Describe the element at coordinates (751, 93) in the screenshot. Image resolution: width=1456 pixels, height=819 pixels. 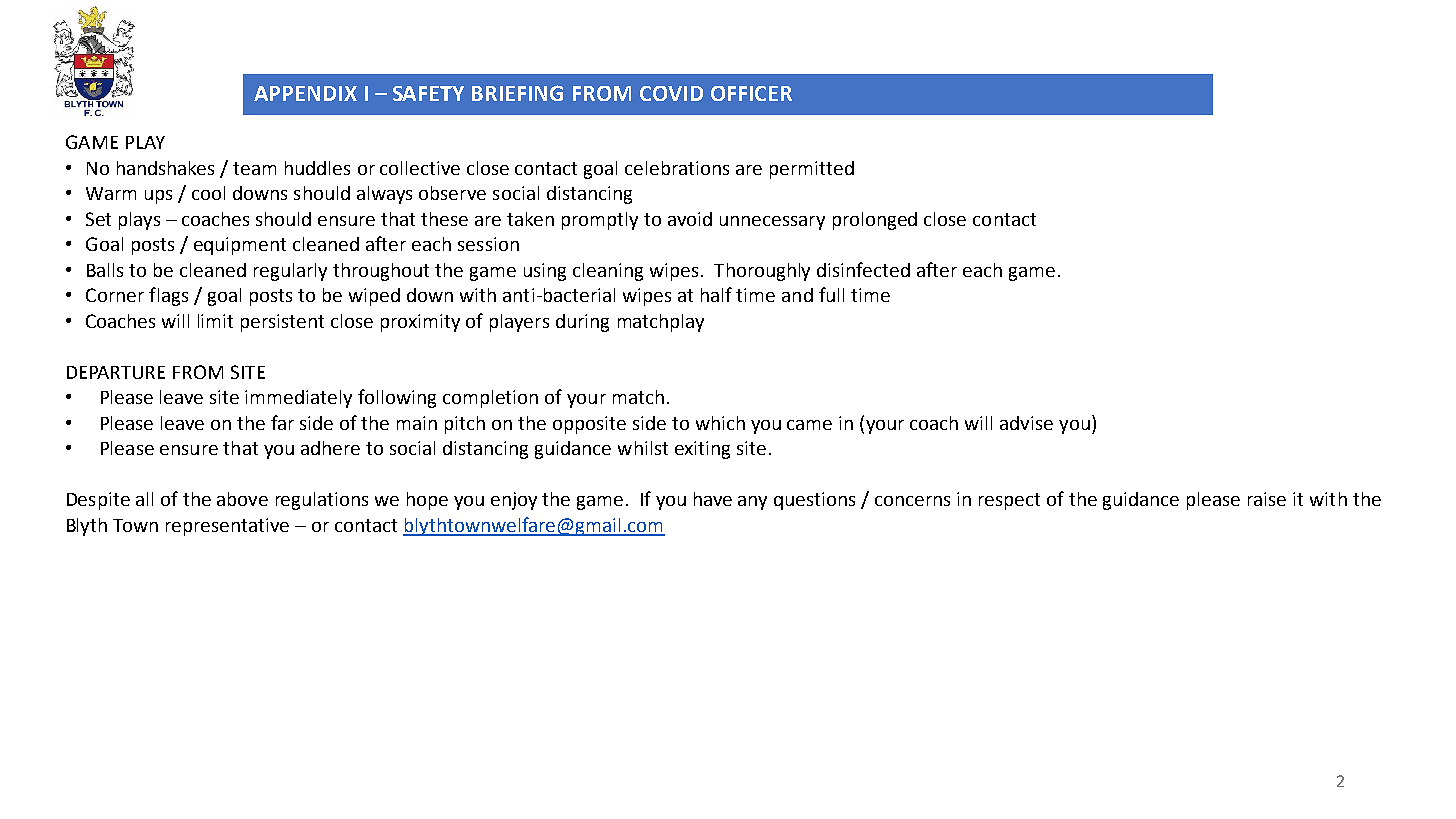
I see `OFFICER` at that location.
